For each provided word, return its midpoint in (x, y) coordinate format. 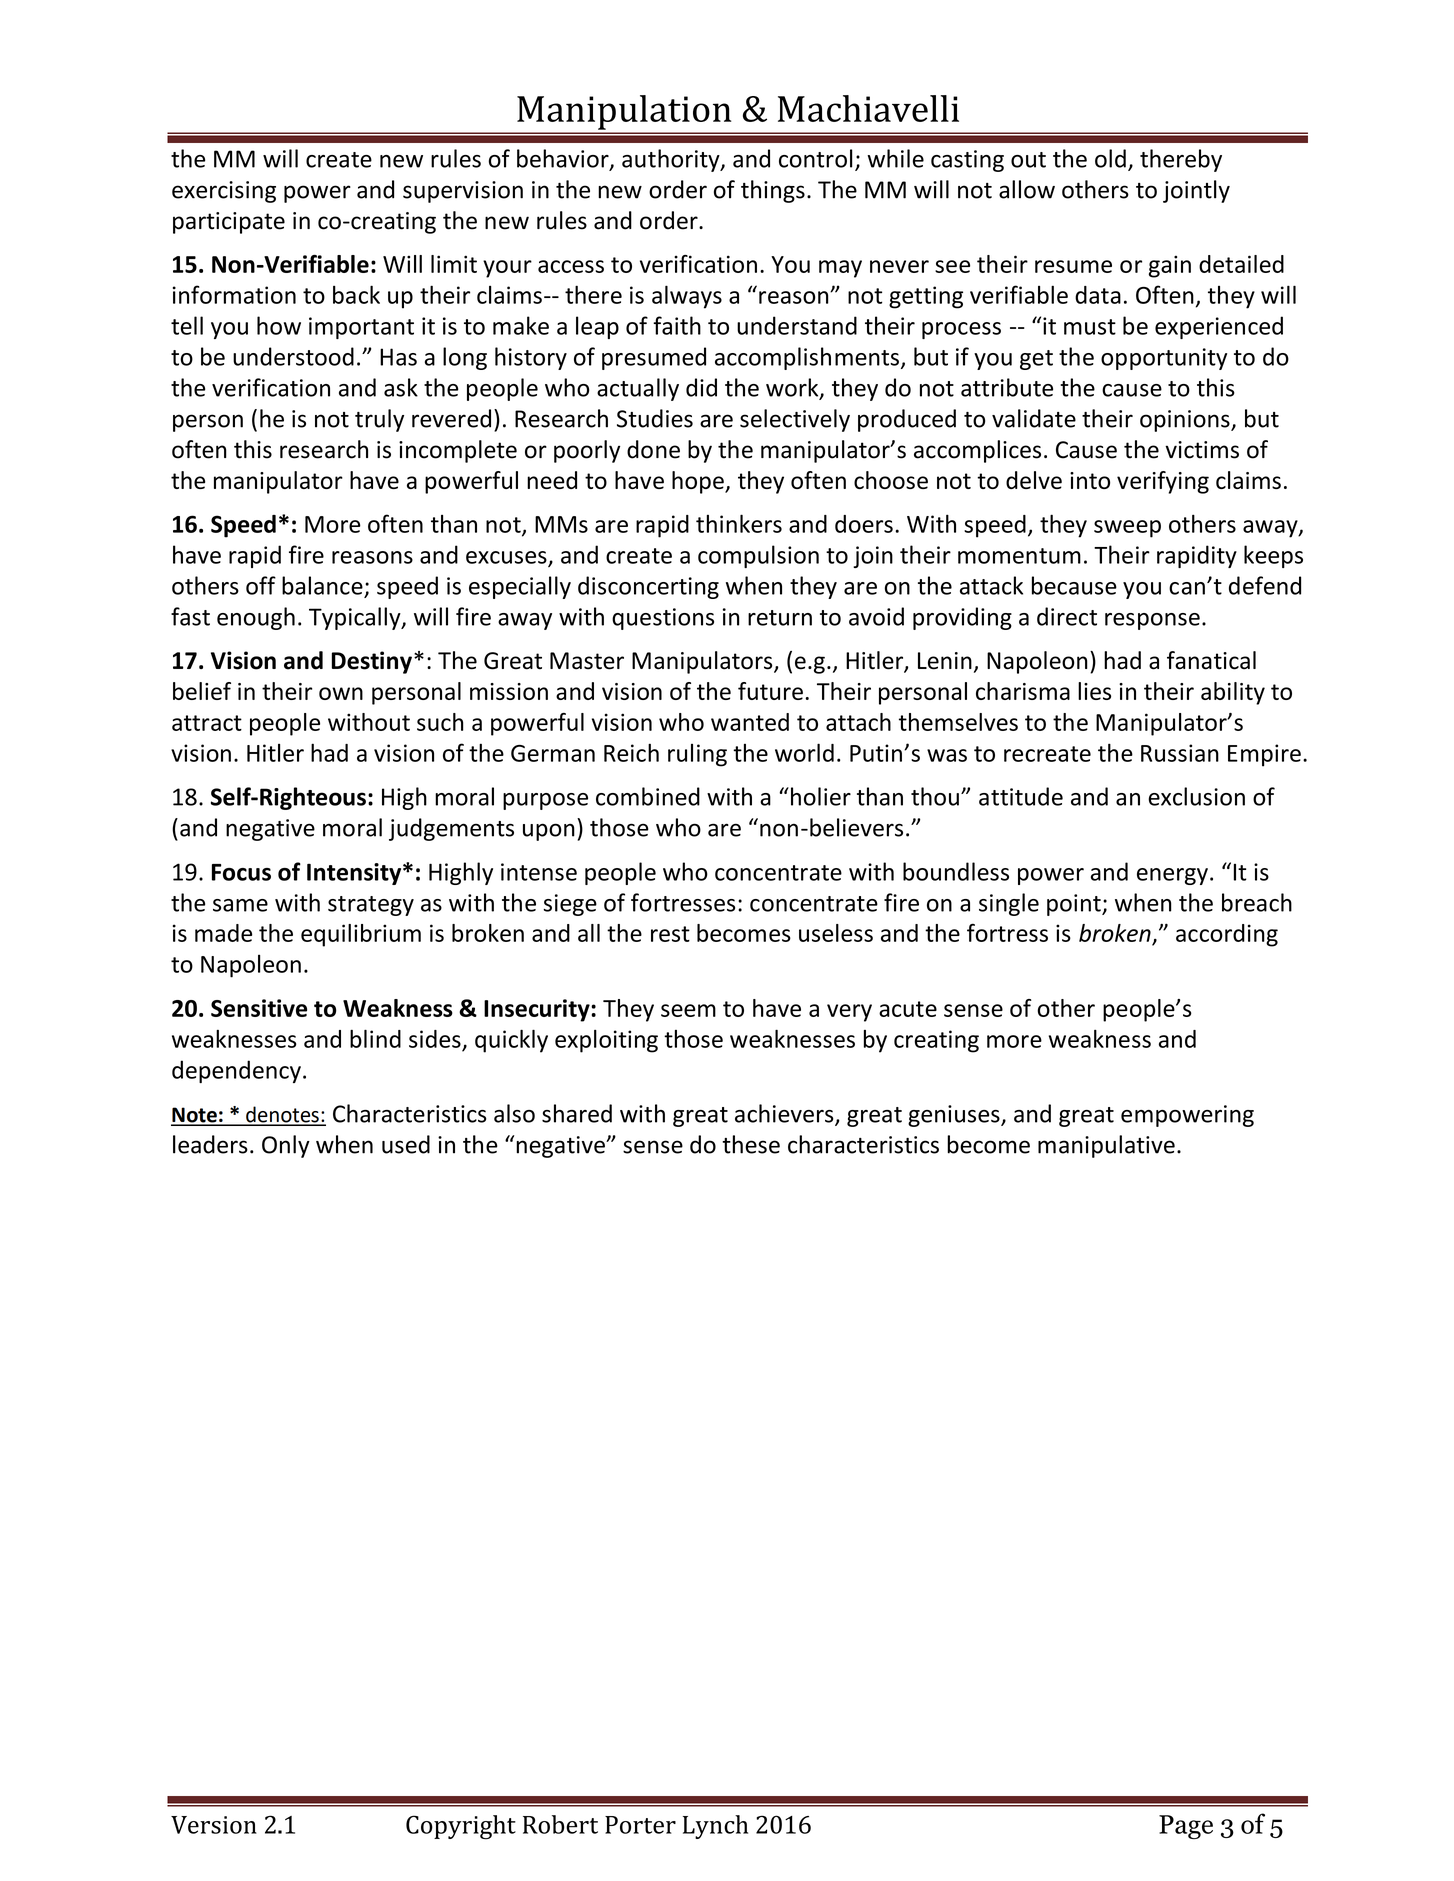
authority (672, 160)
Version (214, 1825)
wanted (750, 722)
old (1110, 158)
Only (286, 1146)
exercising (224, 192)
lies (1094, 691)
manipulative (1106, 1146)
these (751, 1144)
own (341, 693)
